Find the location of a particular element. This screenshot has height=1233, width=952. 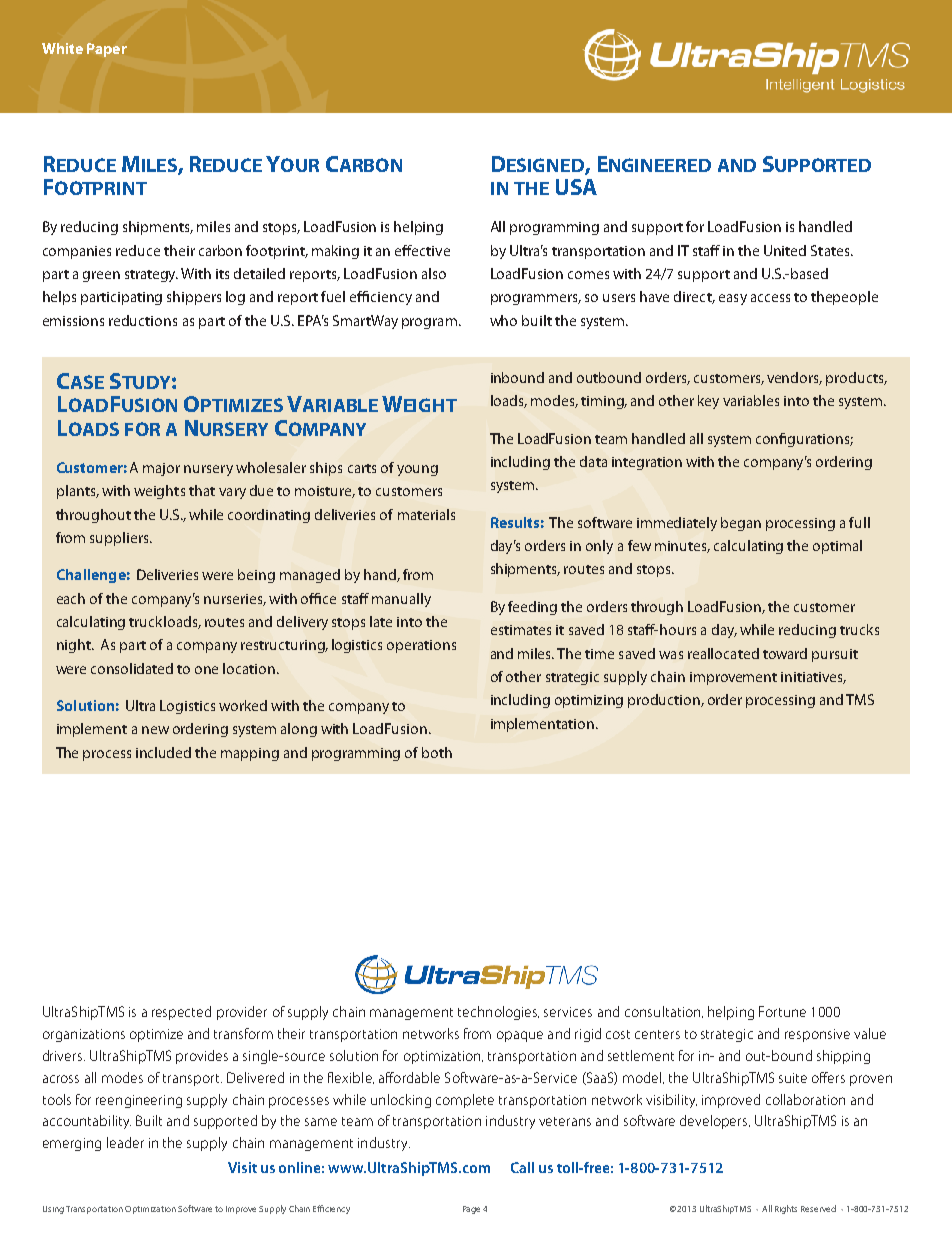

toward is located at coordinates (785, 653).
